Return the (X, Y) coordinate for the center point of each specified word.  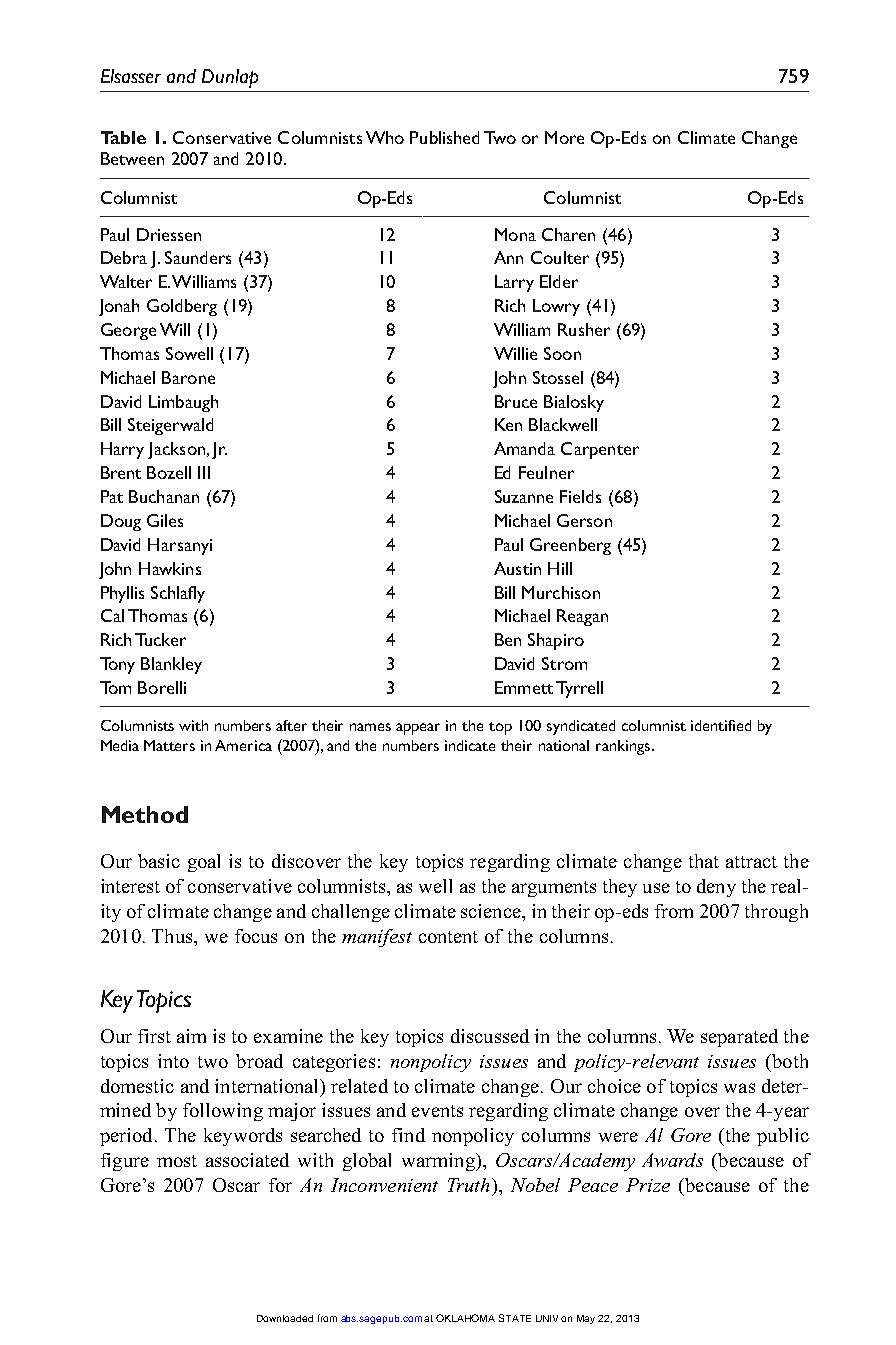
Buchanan (164, 496)
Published (444, 137)
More (564, 137)
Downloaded (285, 1318)
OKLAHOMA (465, 1318)
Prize (648, 1185)
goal (204, 863)
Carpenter (600, 450)
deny (716, 888)
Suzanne (524, 496)
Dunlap (230, 78)
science (492, 911)
